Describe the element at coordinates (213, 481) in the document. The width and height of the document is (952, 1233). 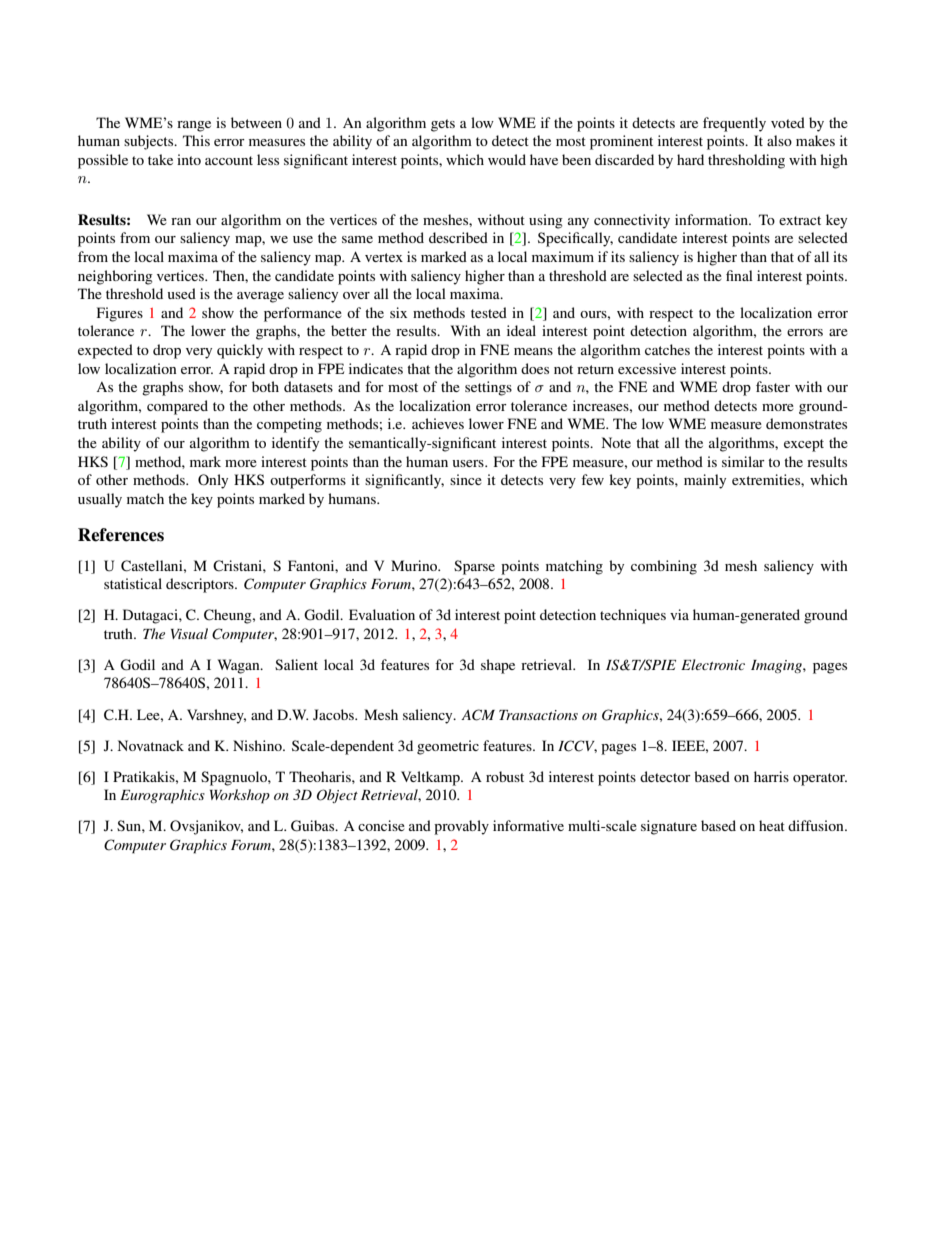
I see `Only` at that location.
